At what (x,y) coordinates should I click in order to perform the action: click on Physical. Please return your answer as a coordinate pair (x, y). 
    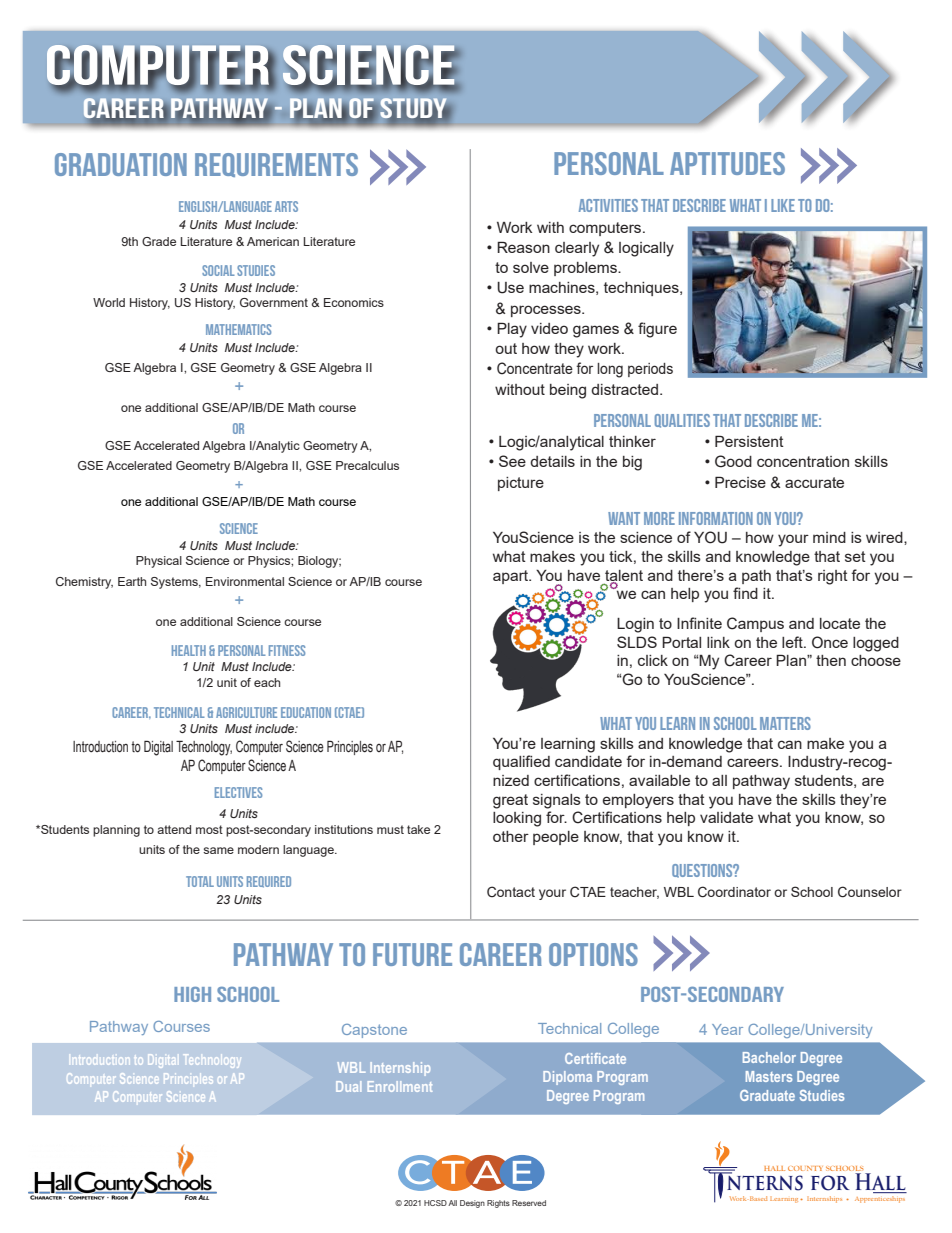
    Looking at the image, I should click on (159, 562).
